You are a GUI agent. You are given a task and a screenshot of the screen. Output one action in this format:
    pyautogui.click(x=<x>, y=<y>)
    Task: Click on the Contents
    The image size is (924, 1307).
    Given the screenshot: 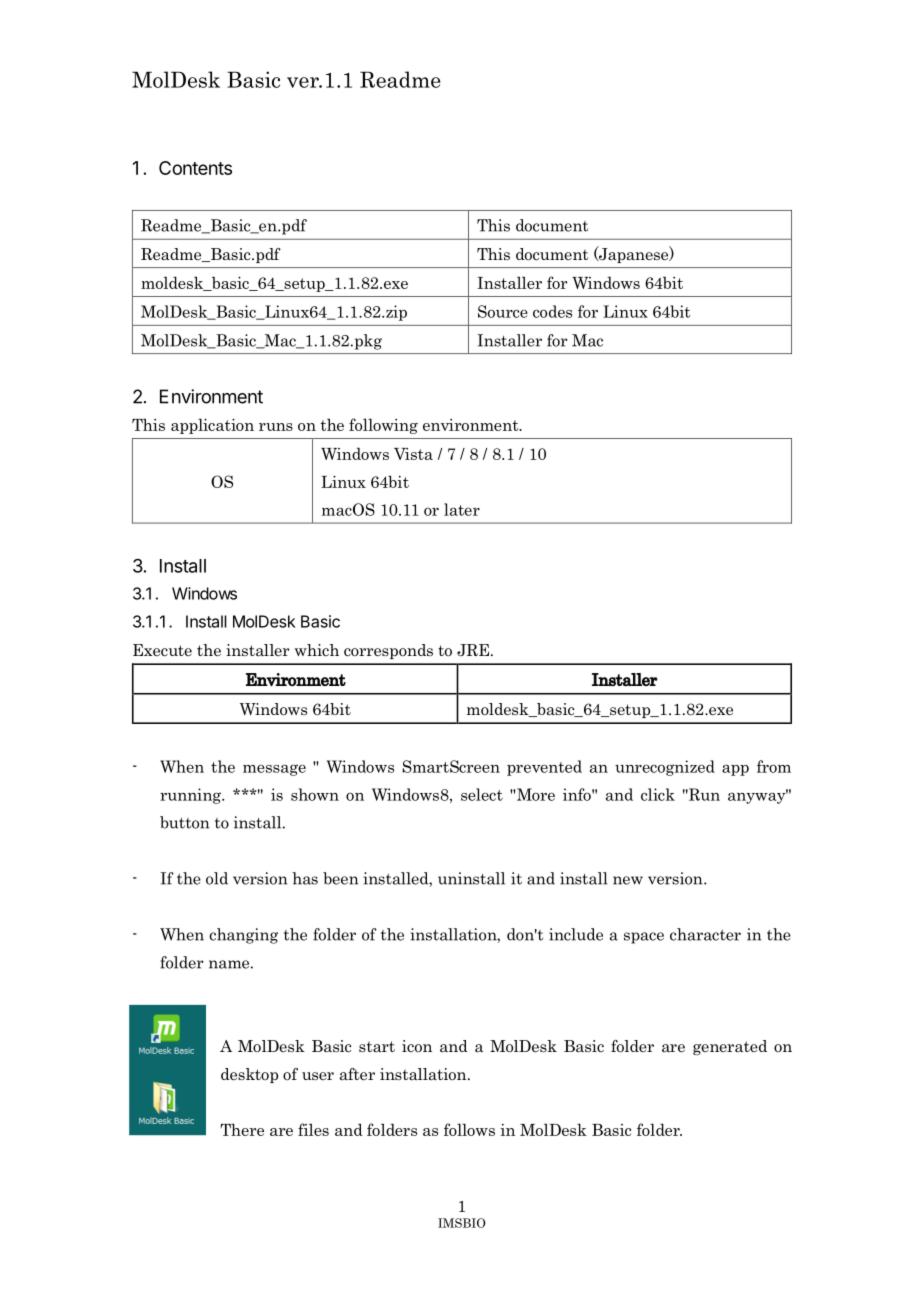 What is the action you would take?
    pyautogui.click(x=195, y=168)
